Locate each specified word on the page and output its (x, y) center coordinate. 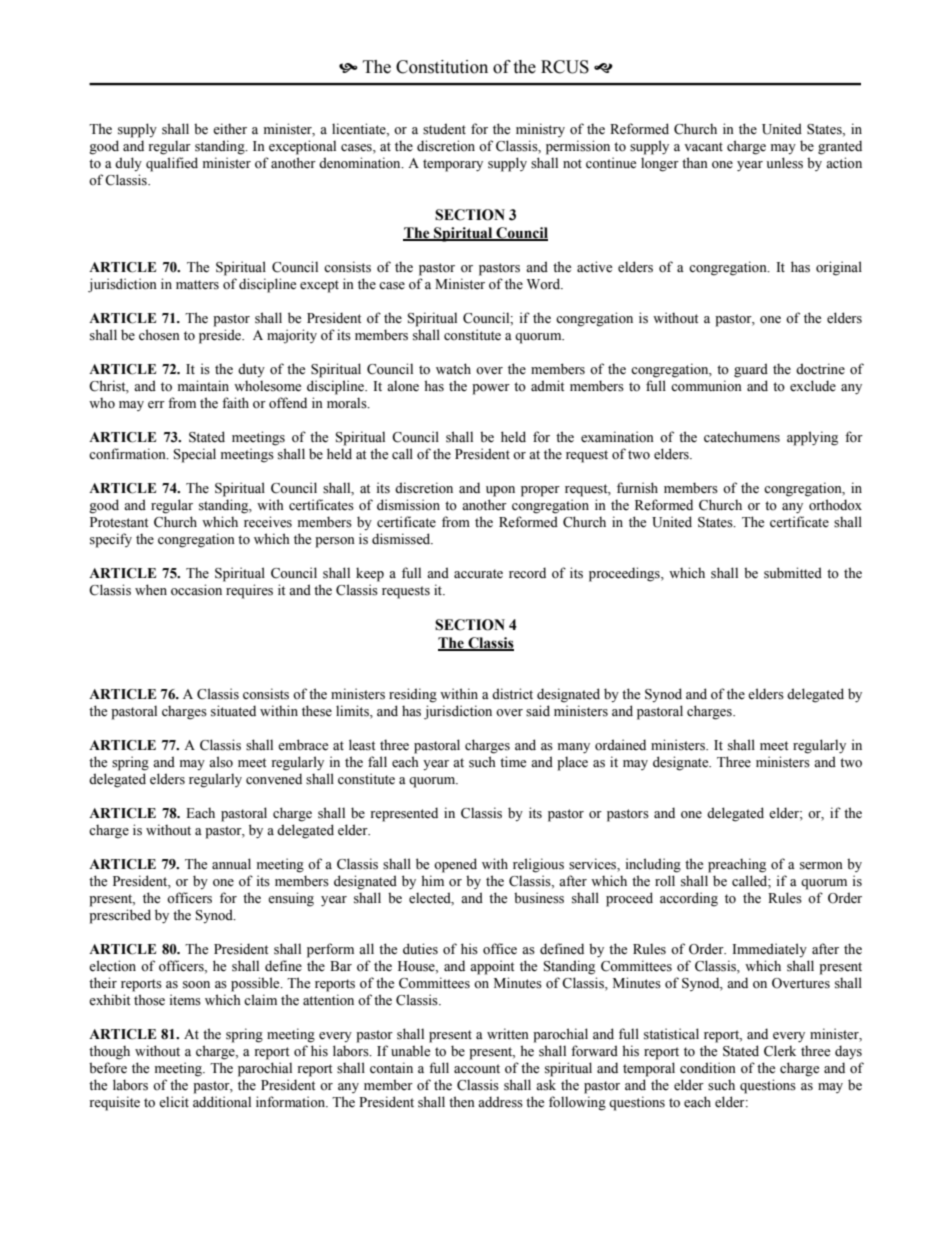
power (491, 389)
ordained (620, 745)
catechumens (742, 437)
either (230, 129)
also (221, 762)
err (156, 404)
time (513, 762)
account (477, 1069)
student (444, 129)
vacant (703, 146)
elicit (174, 1102)
